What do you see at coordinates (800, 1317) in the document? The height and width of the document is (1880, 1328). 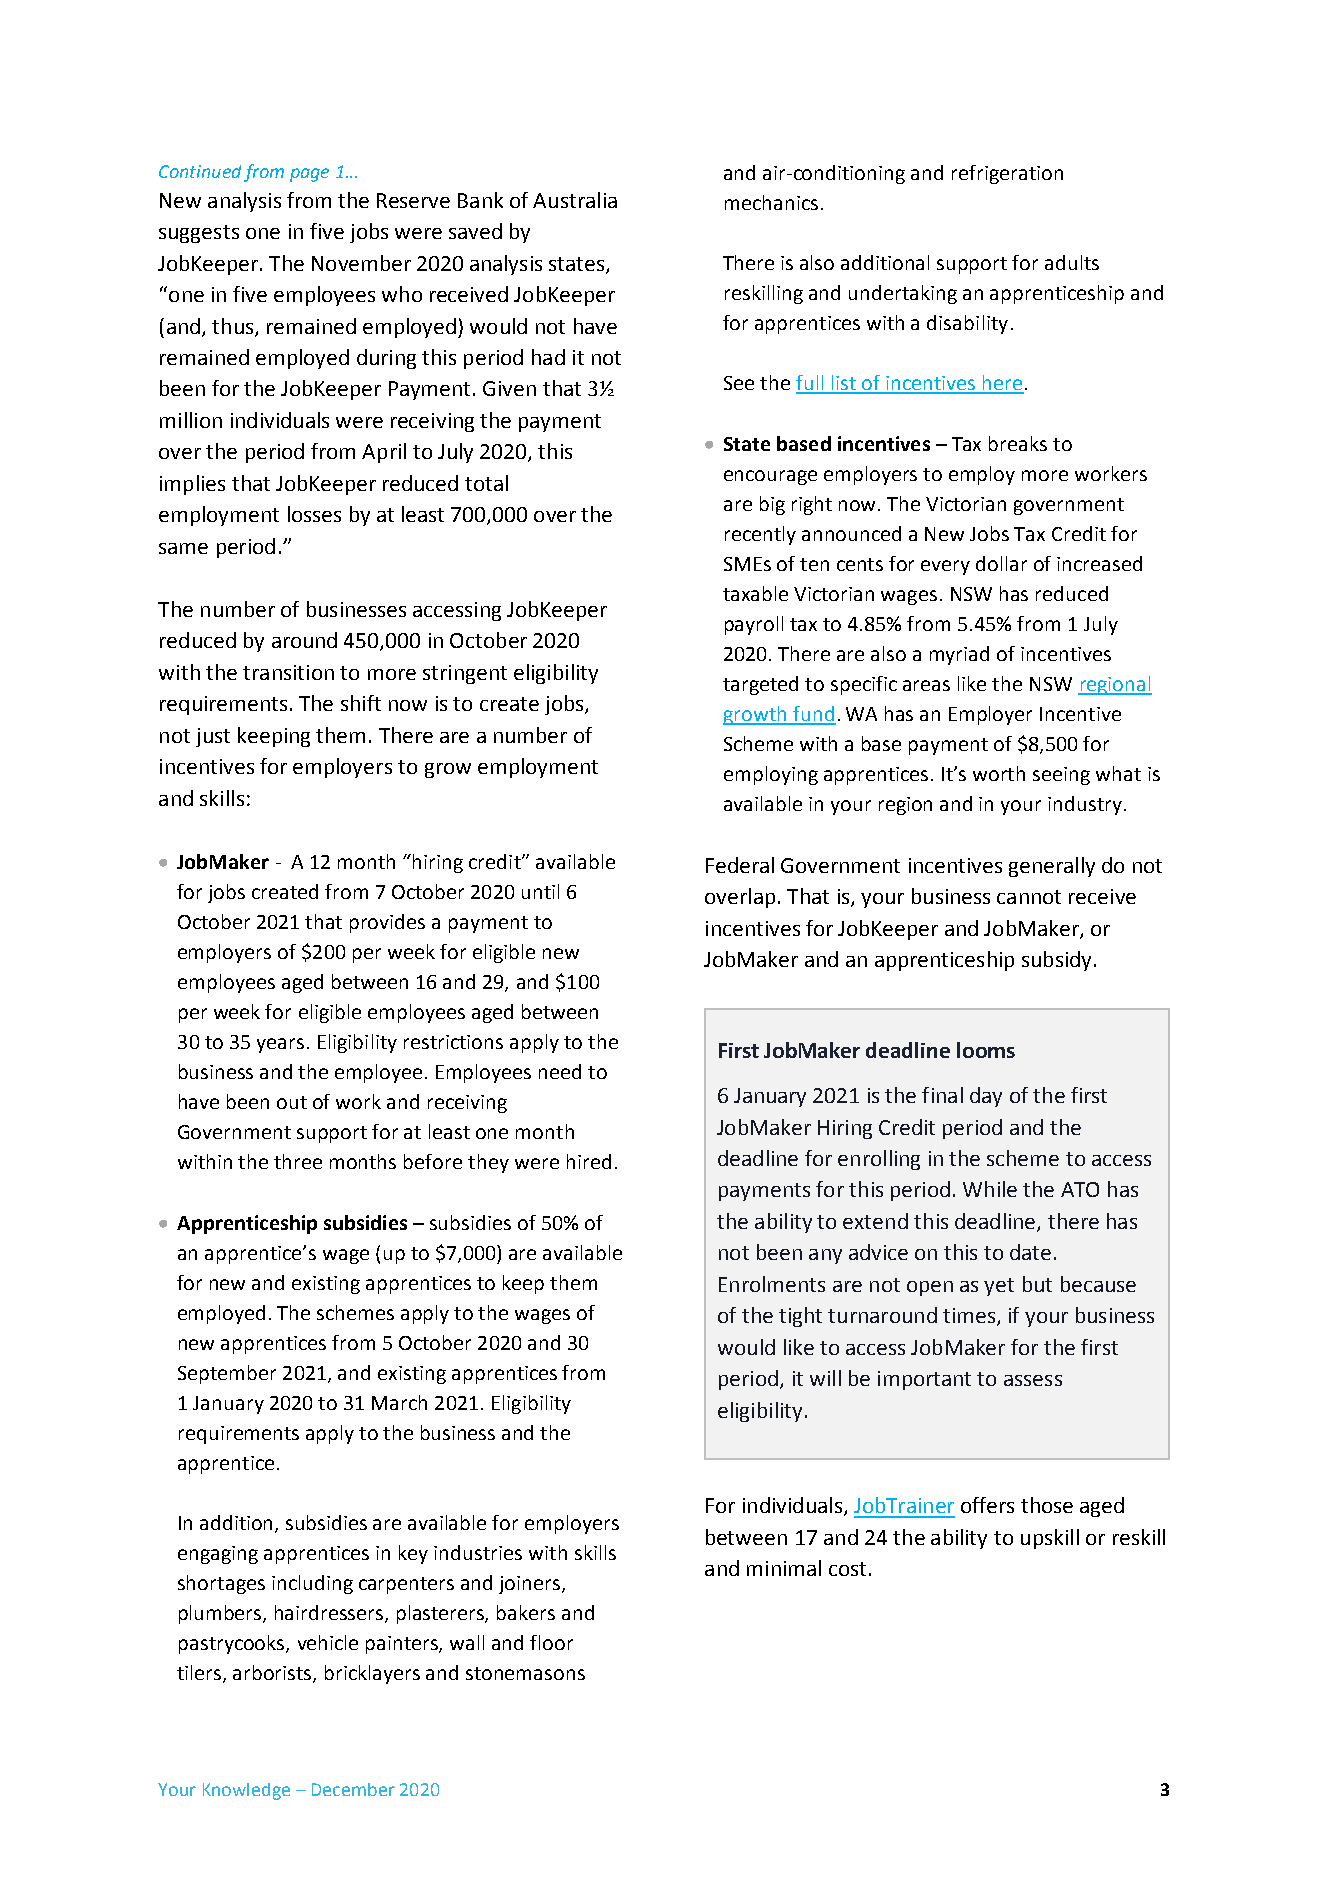 I see `tight` at bounding box center [800, 1317].
